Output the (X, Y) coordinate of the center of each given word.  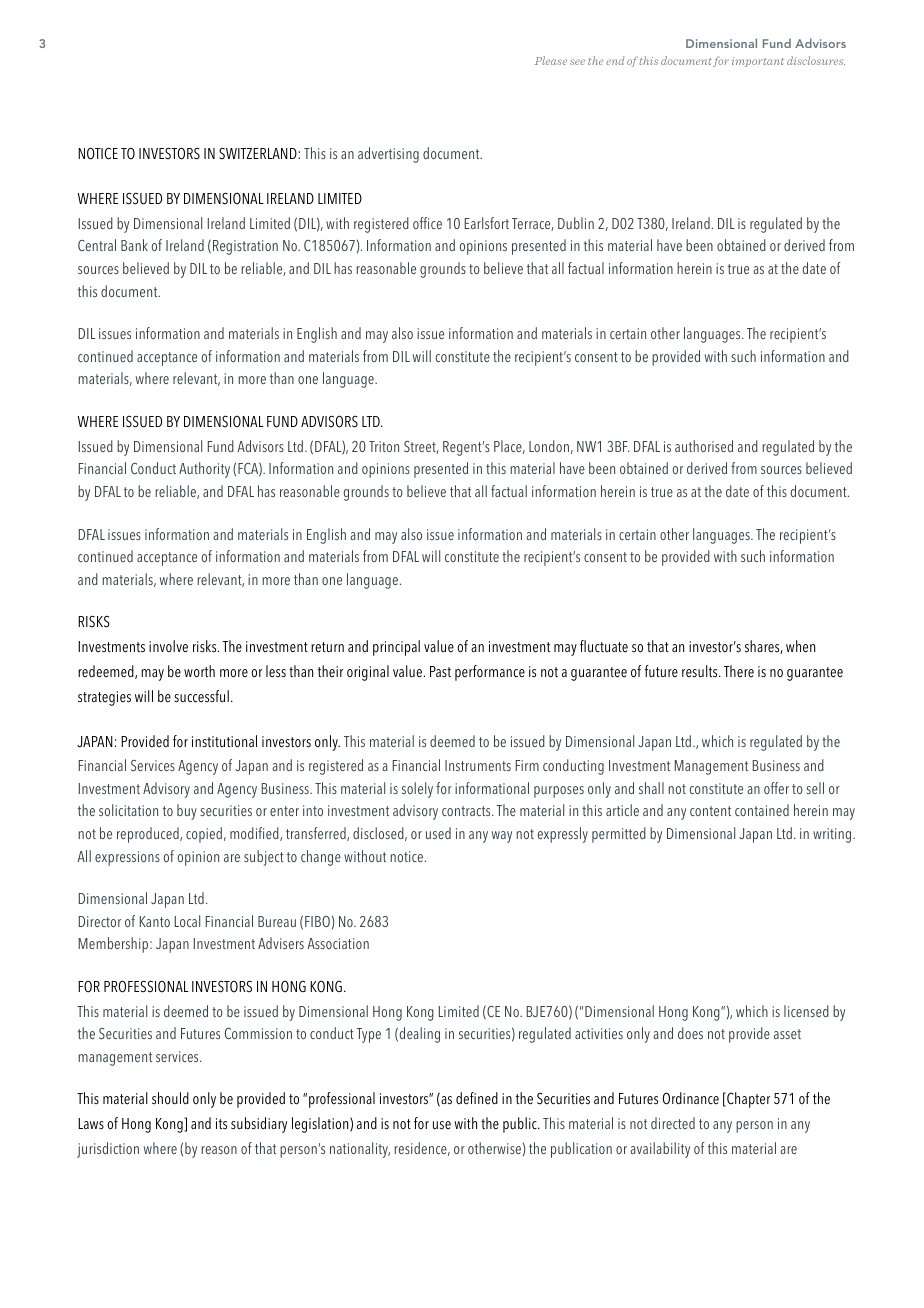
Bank (134, 245)
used (438, 833)
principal (396, 648)
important (758, 62)
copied (204, 835)
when (800, 646)
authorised (704, 446)
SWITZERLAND (259, 153)
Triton (384, 446)
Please (551, 60)
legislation (321, 1125)
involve (168, 646)
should (170, 1098)
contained (762, 810)
